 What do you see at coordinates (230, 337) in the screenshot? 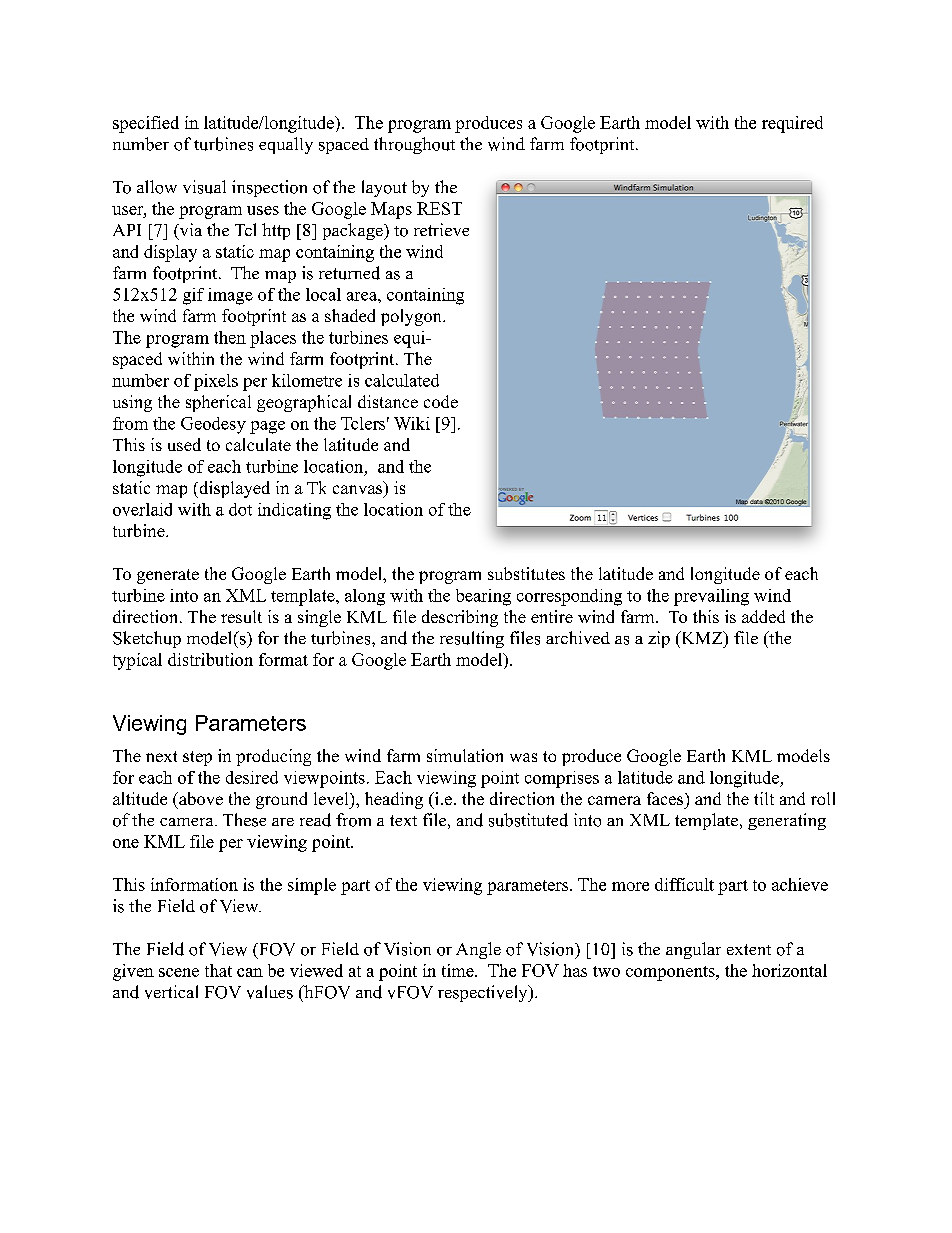
I see `then` at bounding box center [230, 337].
